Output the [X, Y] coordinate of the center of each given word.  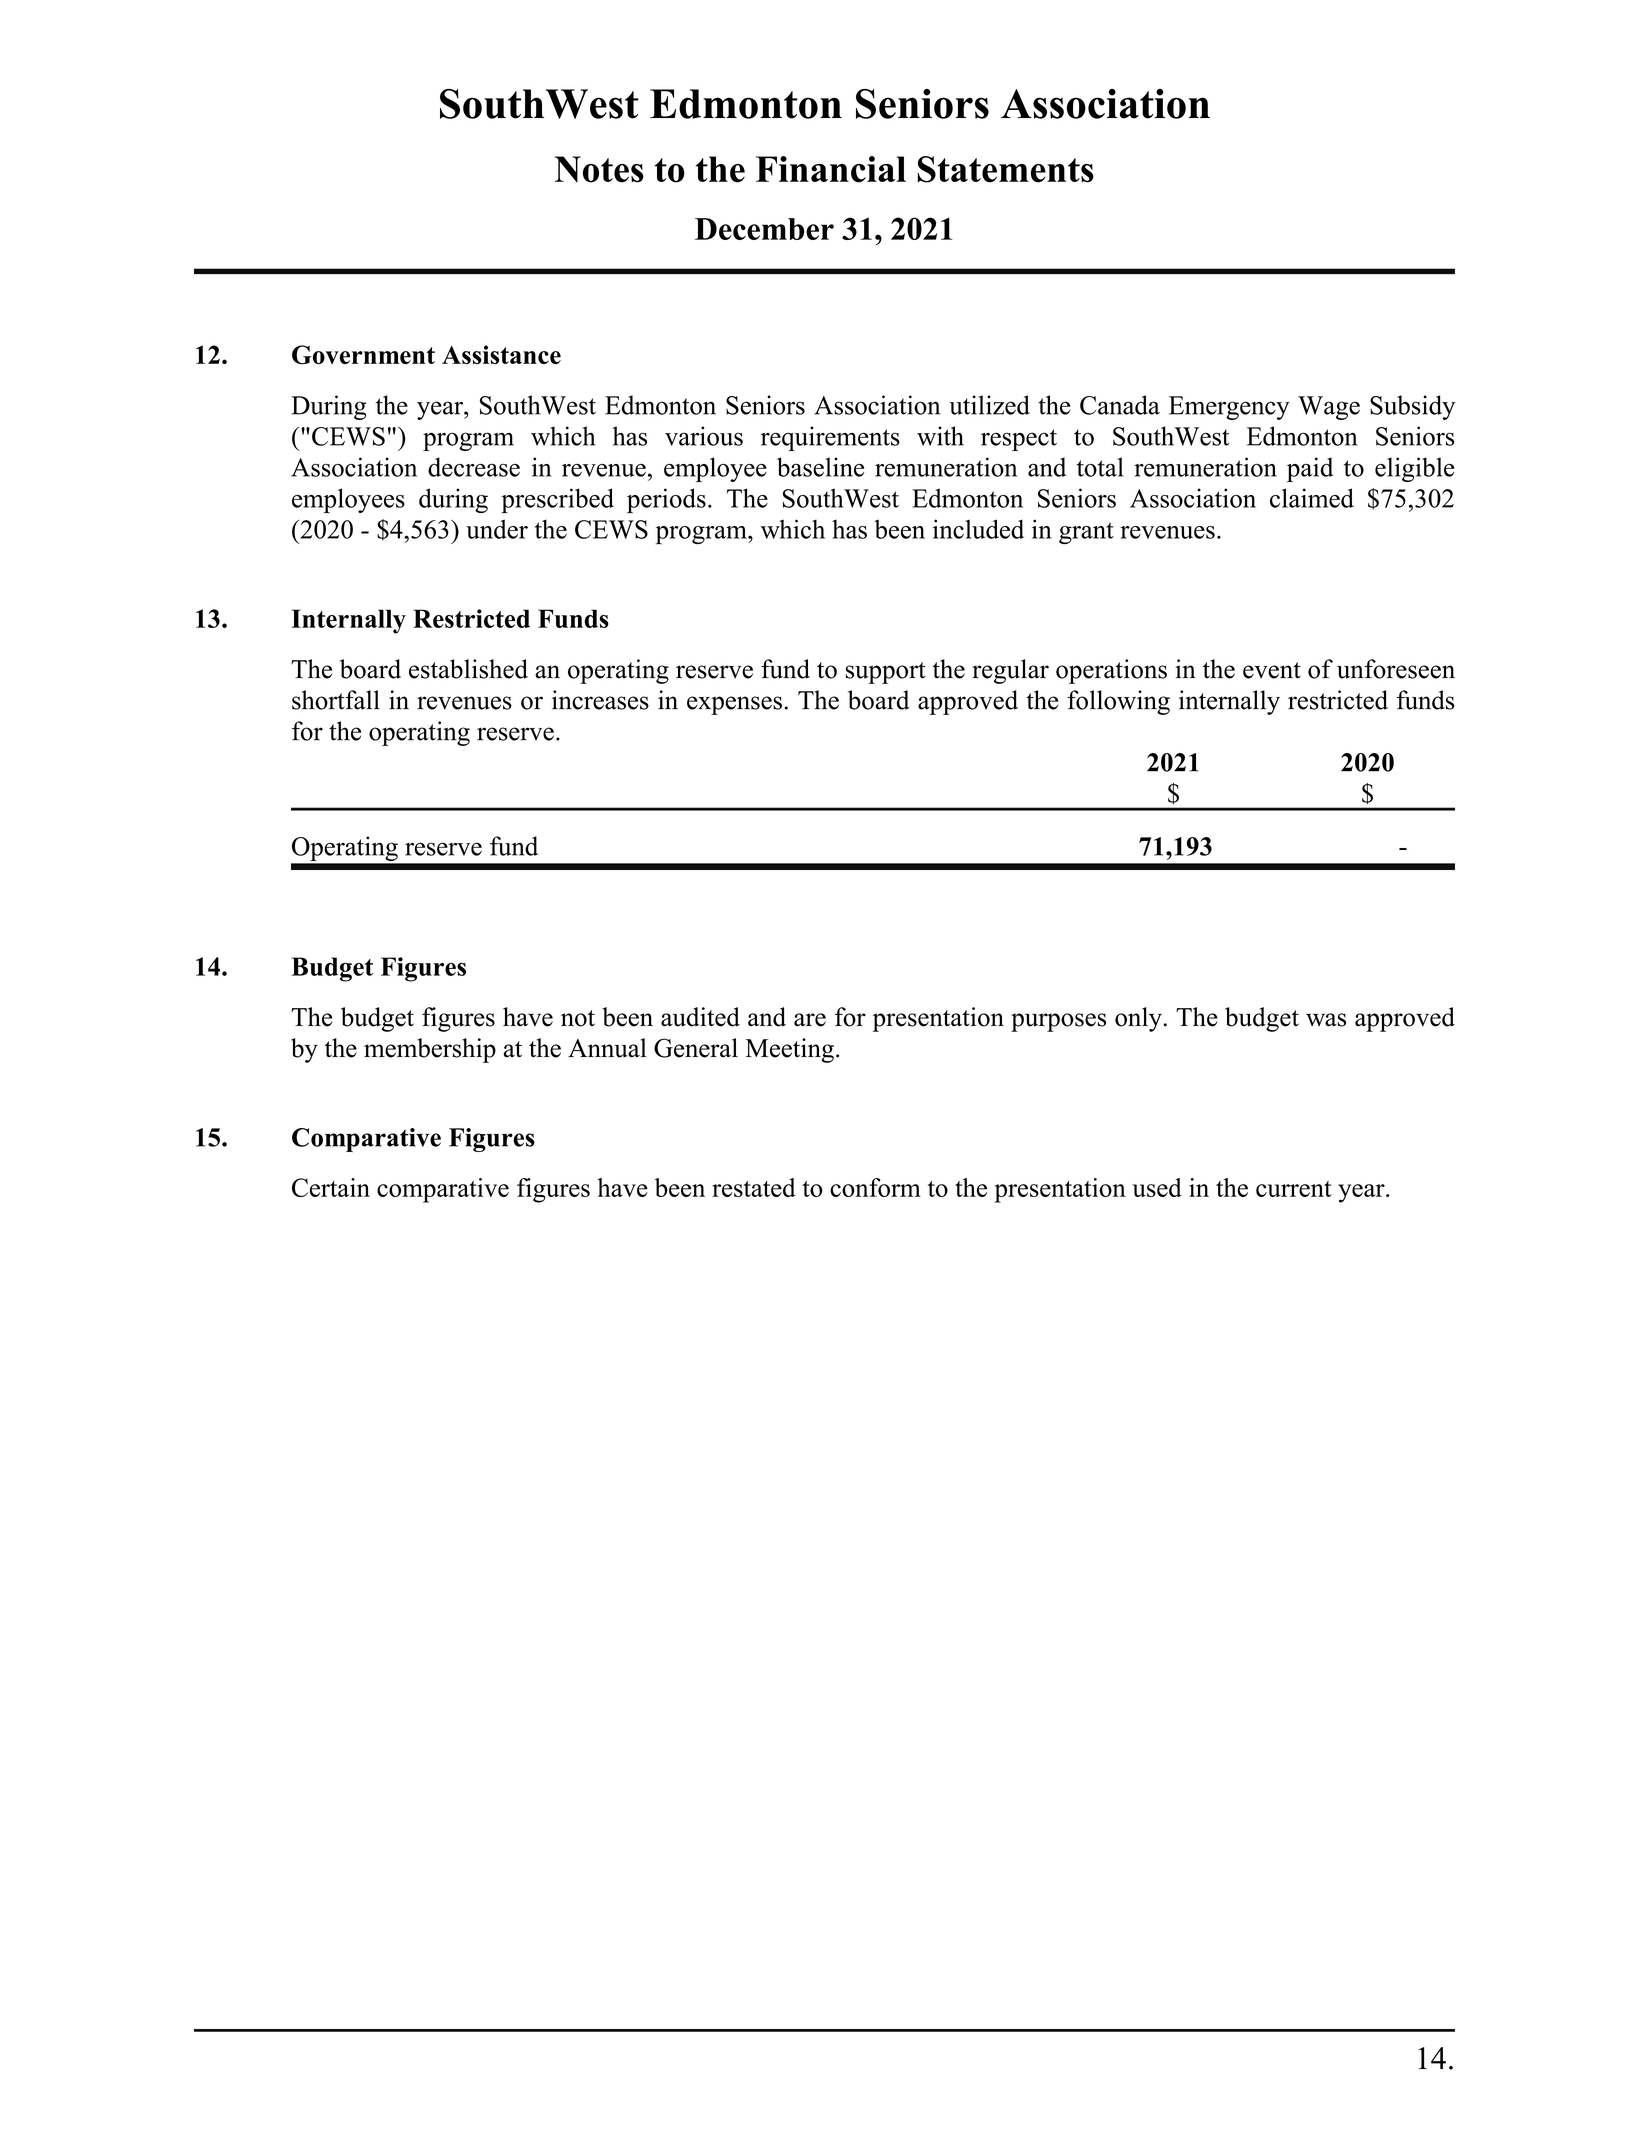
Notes [599, 169]
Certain [331, 1187]
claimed [1312, 498]
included [978, 529]
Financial [831, 169]
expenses [734, 705]
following [1118, 702]
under [497, 529]
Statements [1005, 169]
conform [875, 1187]
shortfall [336, 700]
